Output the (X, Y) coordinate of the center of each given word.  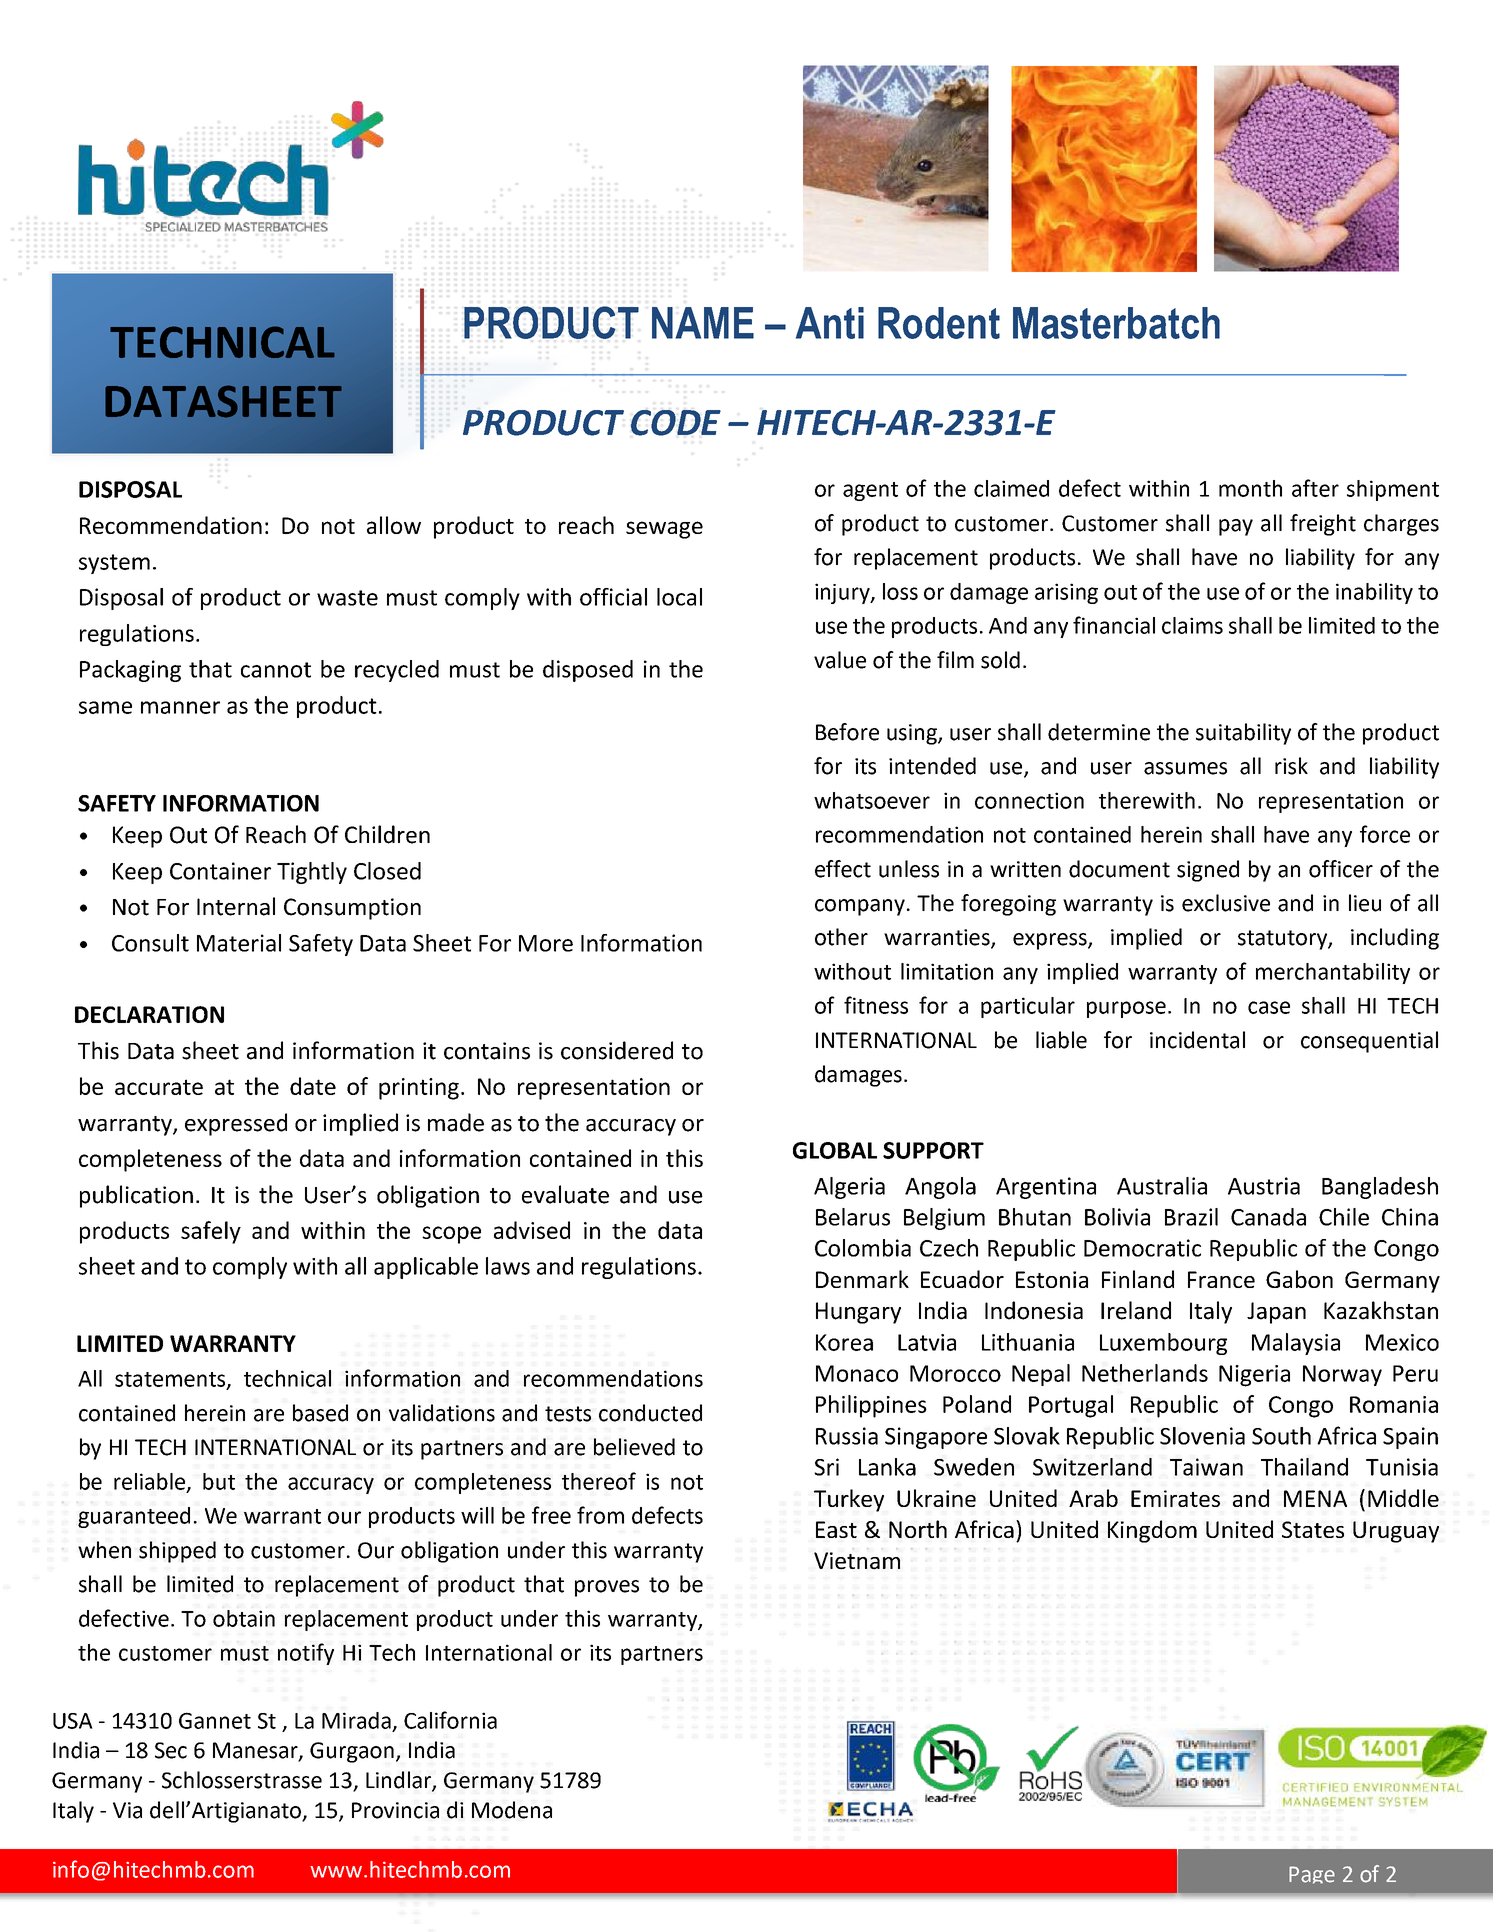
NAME (703, 323)
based (320, 1413)
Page (1312, 1875)
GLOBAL (835, 1150)
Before (847, 732)
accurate (159, 1087)
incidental (1197, 1040)
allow (394, 525)
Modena (512, 1810)
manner (180, 707)
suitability (1243, 734)
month (1250, 488)
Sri (826, 1467)
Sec (171, 1750)
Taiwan (1206, 1467)
